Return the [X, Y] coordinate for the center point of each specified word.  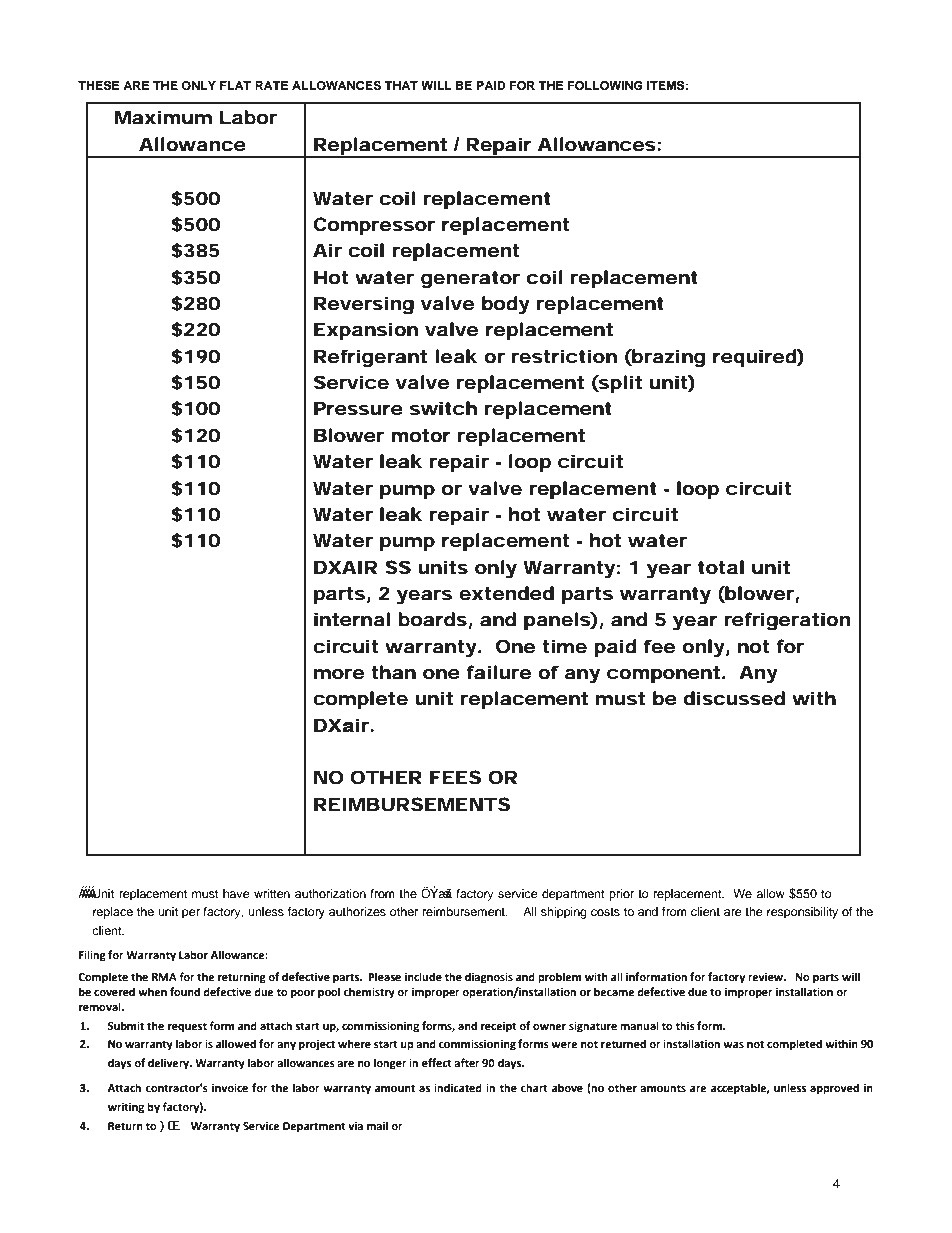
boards [432, 619]
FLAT [235, 85]
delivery [170, 1064]
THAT [401, 85]
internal [352, 619]
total [721, 567]
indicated [458, 1088]
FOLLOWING [605, 86]
